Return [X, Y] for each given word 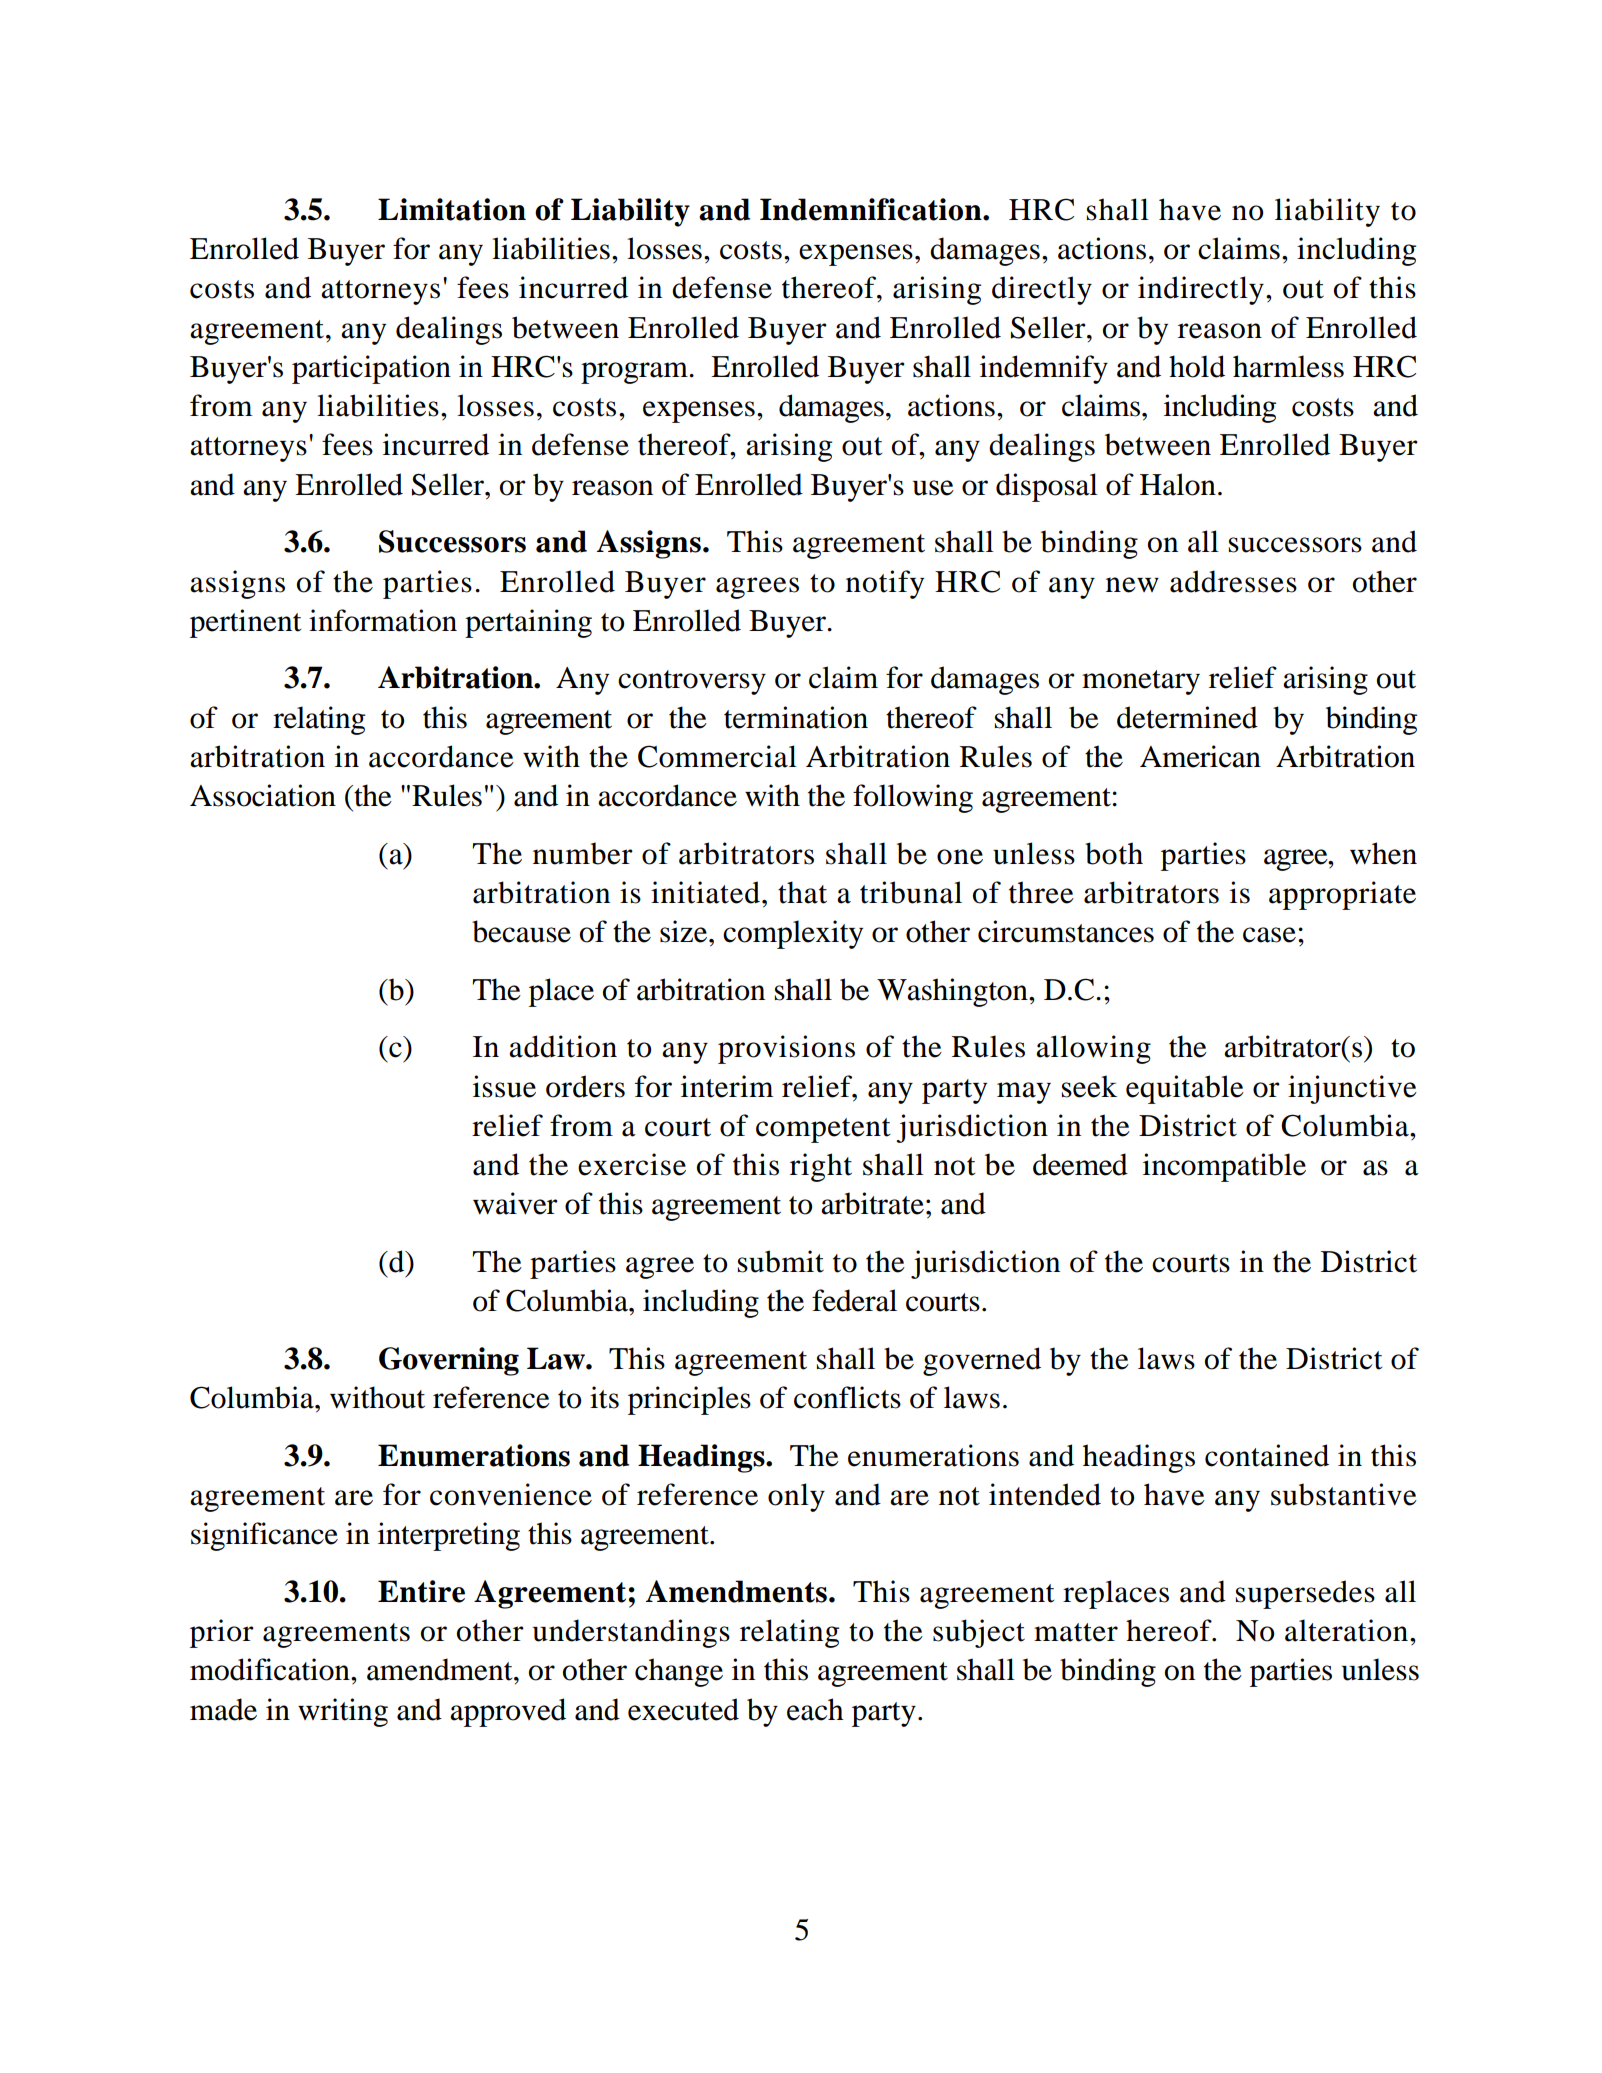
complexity [793, 934]
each [815, 1709]
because [521, 931]
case [1269, 935]
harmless [1288, 366]
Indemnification [872, 209]
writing [343, 1712]
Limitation [452, 209]
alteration [1346, 1630]
